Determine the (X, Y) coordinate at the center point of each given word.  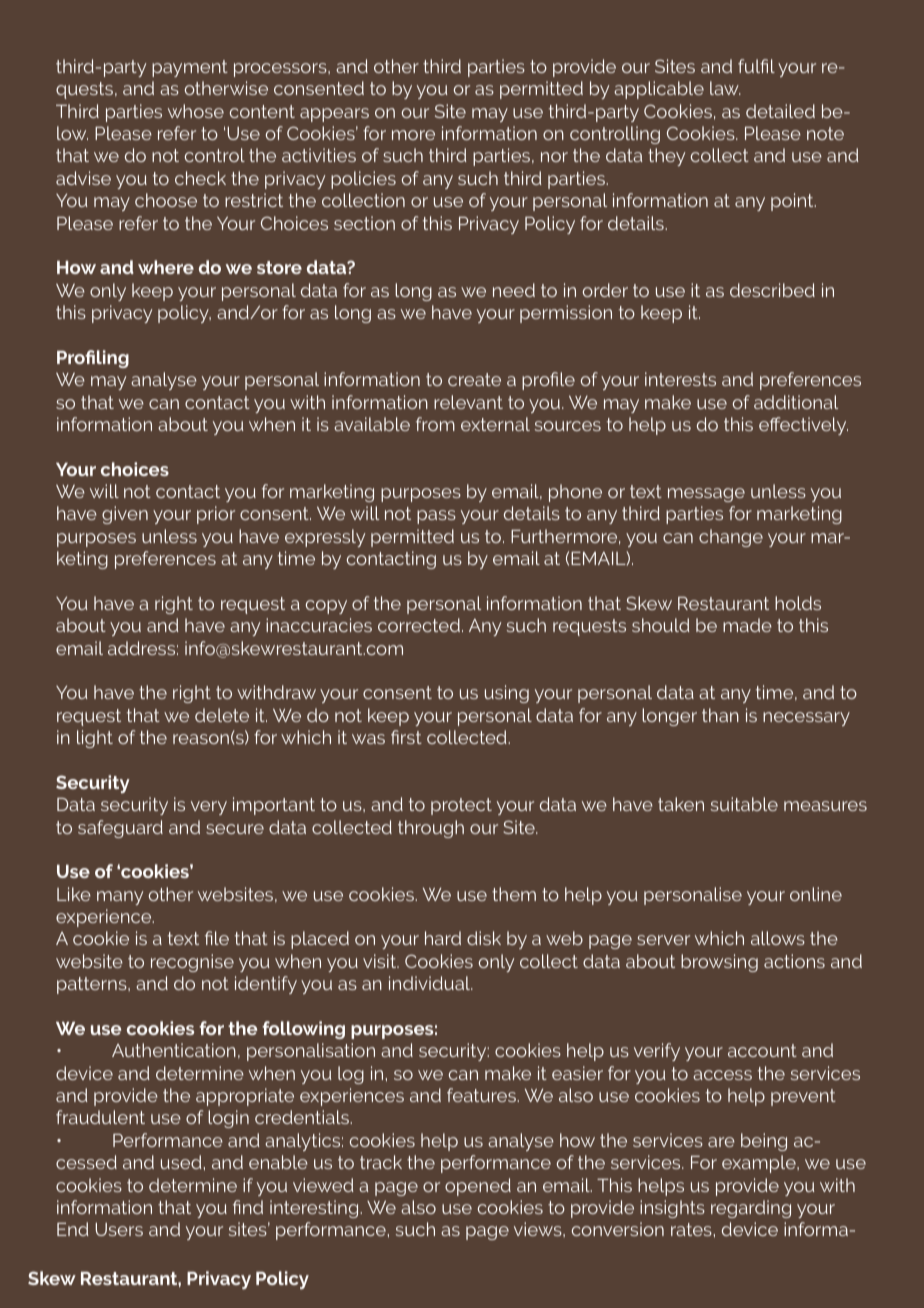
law (725, 88)
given (125, 515)
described (772, 290)
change (731, 538)
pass (436, 517)
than (720, 715)
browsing (719, 963)
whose (196, 111)
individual (431, 983)
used (181, 1162)
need (514, 290)
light (95, 739)
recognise (192, 963)
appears (334, 115)
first (406, 737)
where (166, 267)
